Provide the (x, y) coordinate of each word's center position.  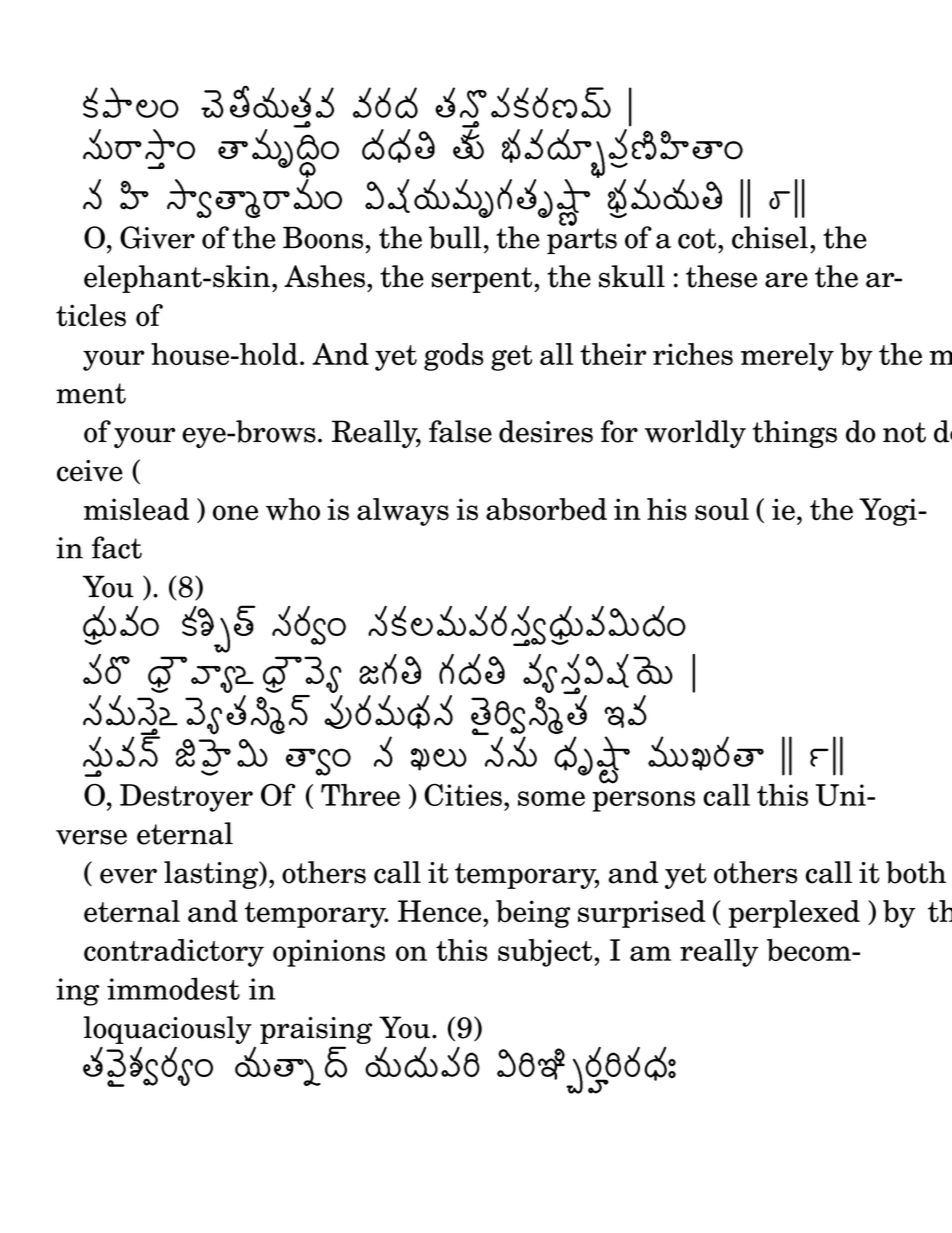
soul (722, 509)
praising (316, 1030)
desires (546, 431)
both (916, 872)
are (786, 280)
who (293, 509)
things (794, 434)
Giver (157, 237)
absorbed (546, 509)
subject (546, 953)
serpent (483, 280)
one (235, 513)
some (551, 798)
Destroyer (186, 798)
